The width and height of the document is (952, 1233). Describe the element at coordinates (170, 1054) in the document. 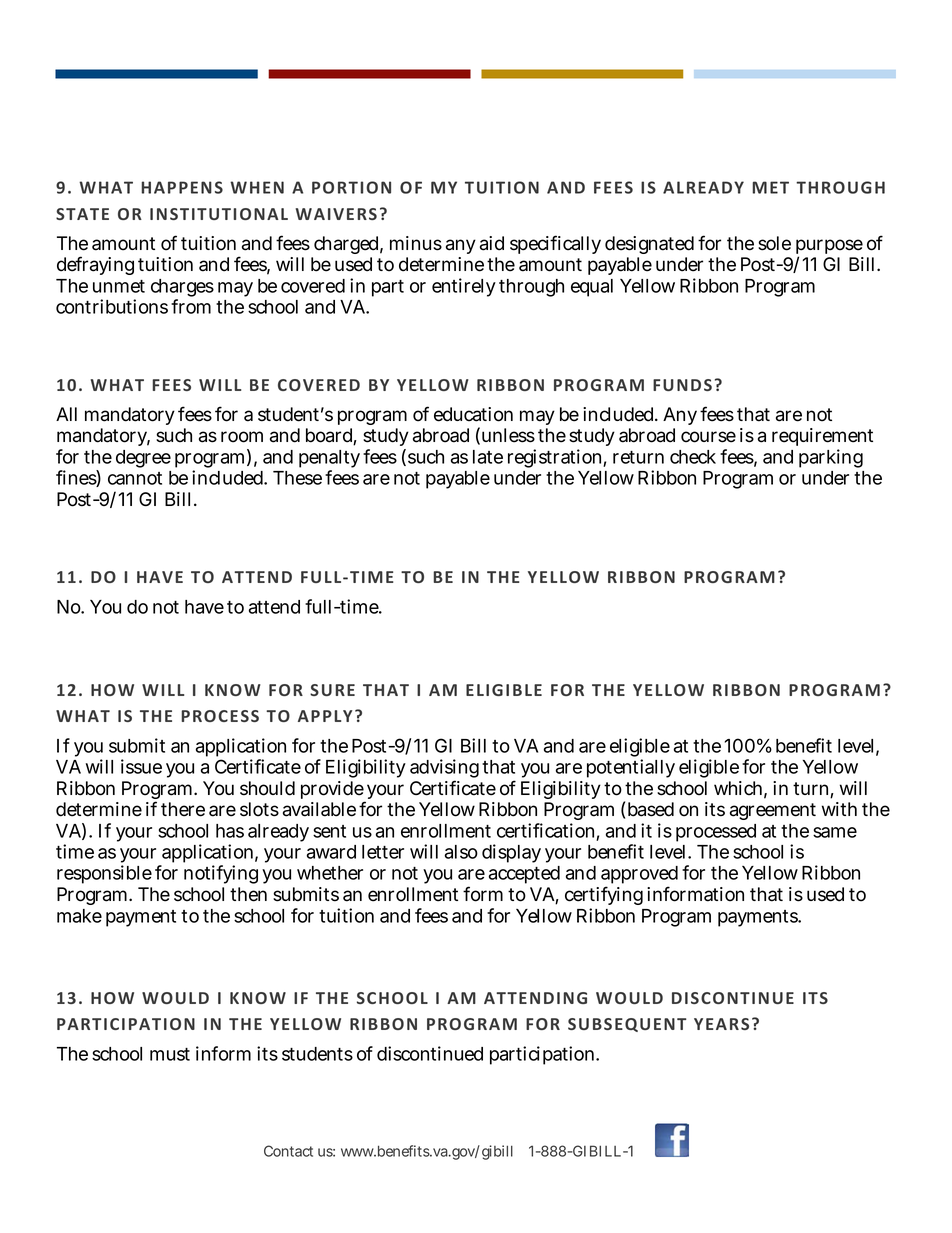

I see `must` at that location.
